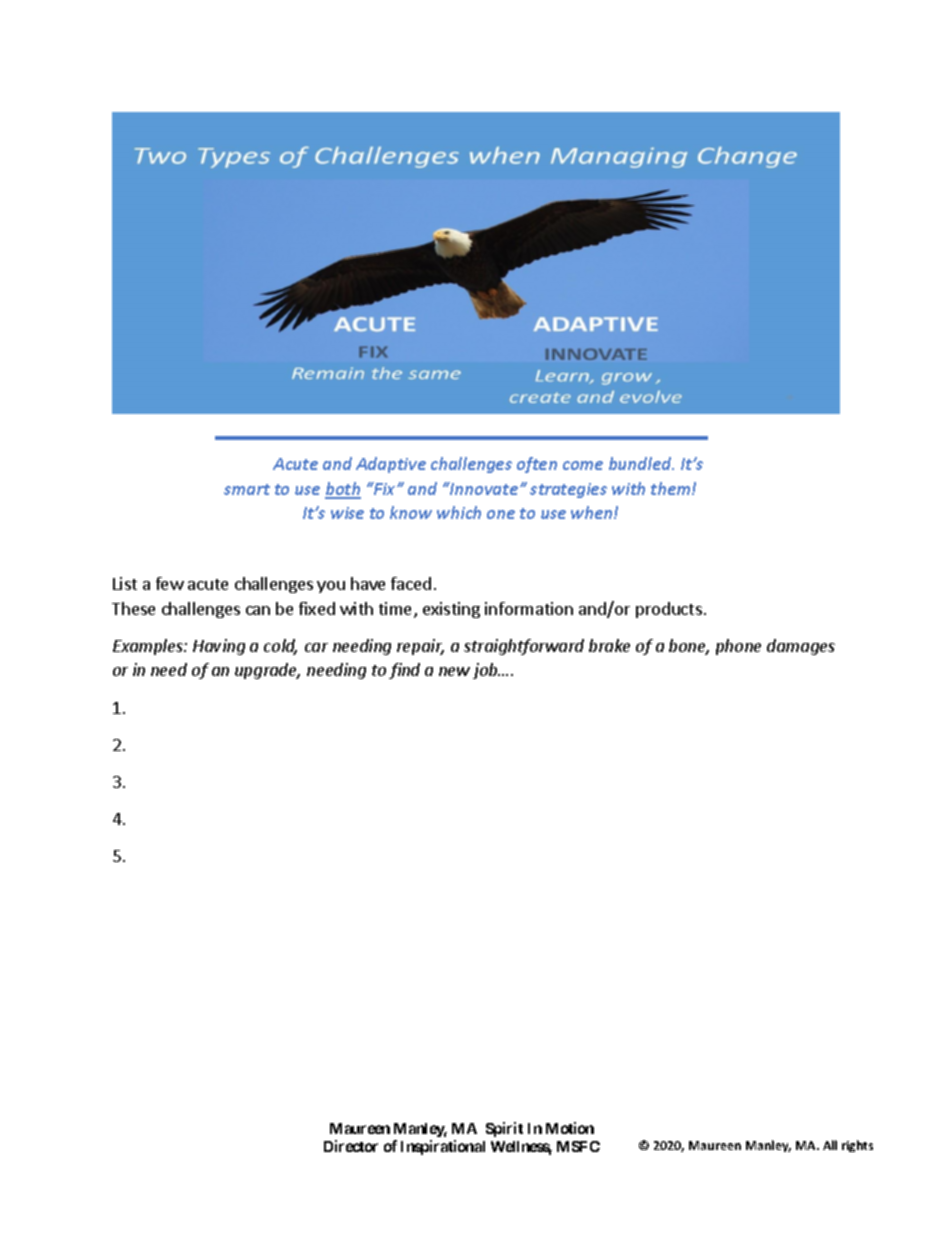 Image resolution: width=952 pixels, height=1233 pixels. Describe the element at coordinates (504, 1129) in the document. I see `Spirit` at that location.
